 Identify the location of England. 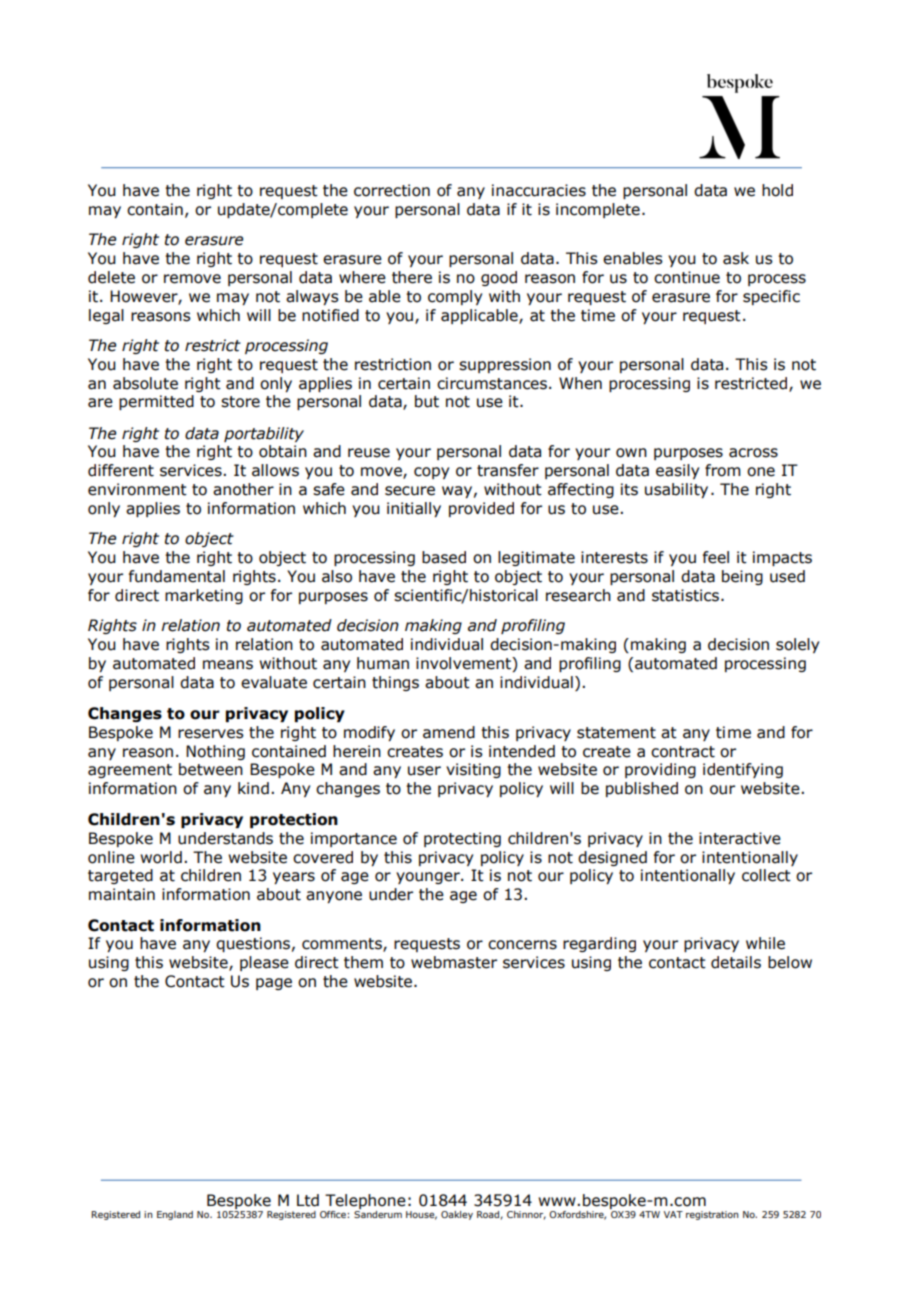
(175, 1215).
